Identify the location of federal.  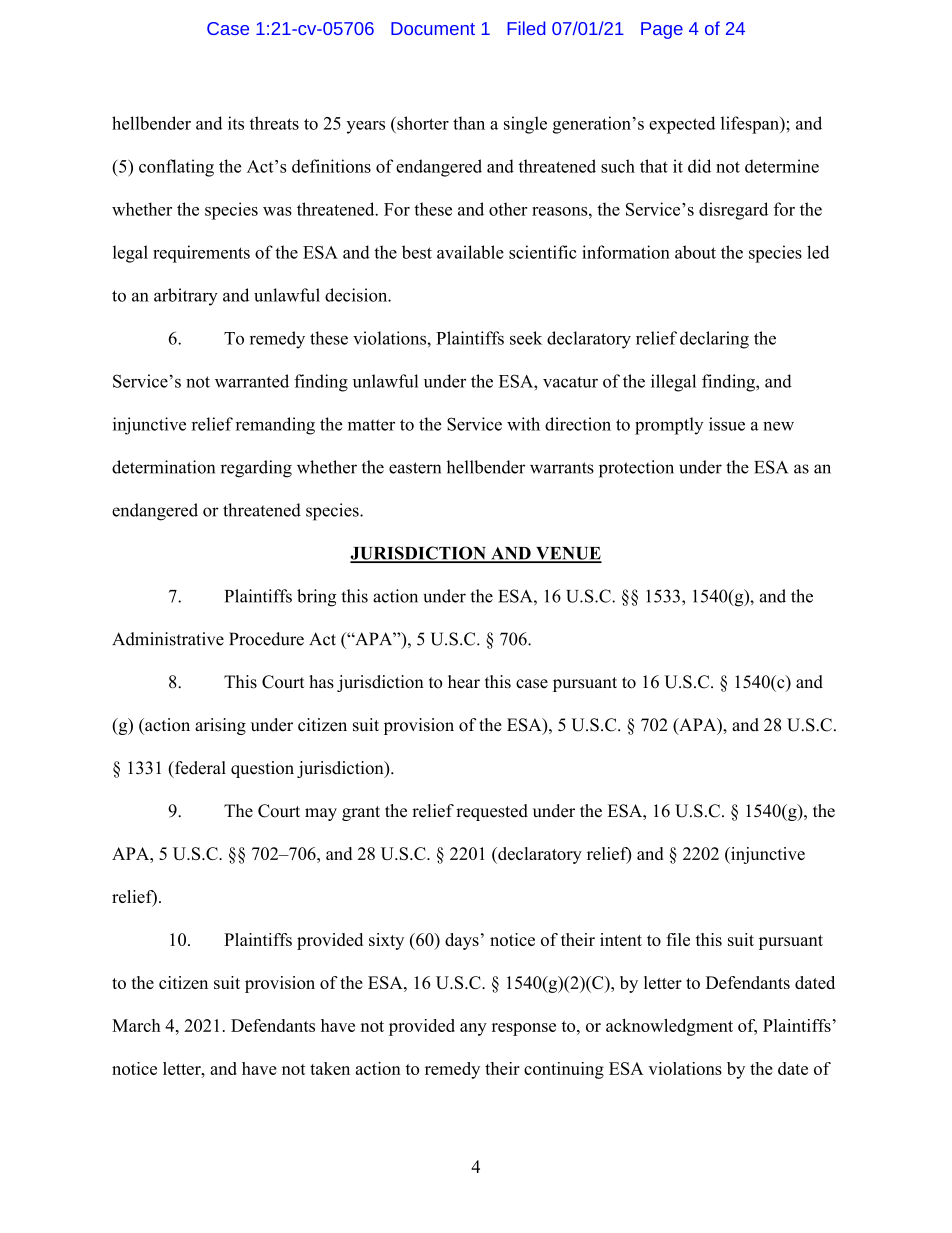
(199, 768).
